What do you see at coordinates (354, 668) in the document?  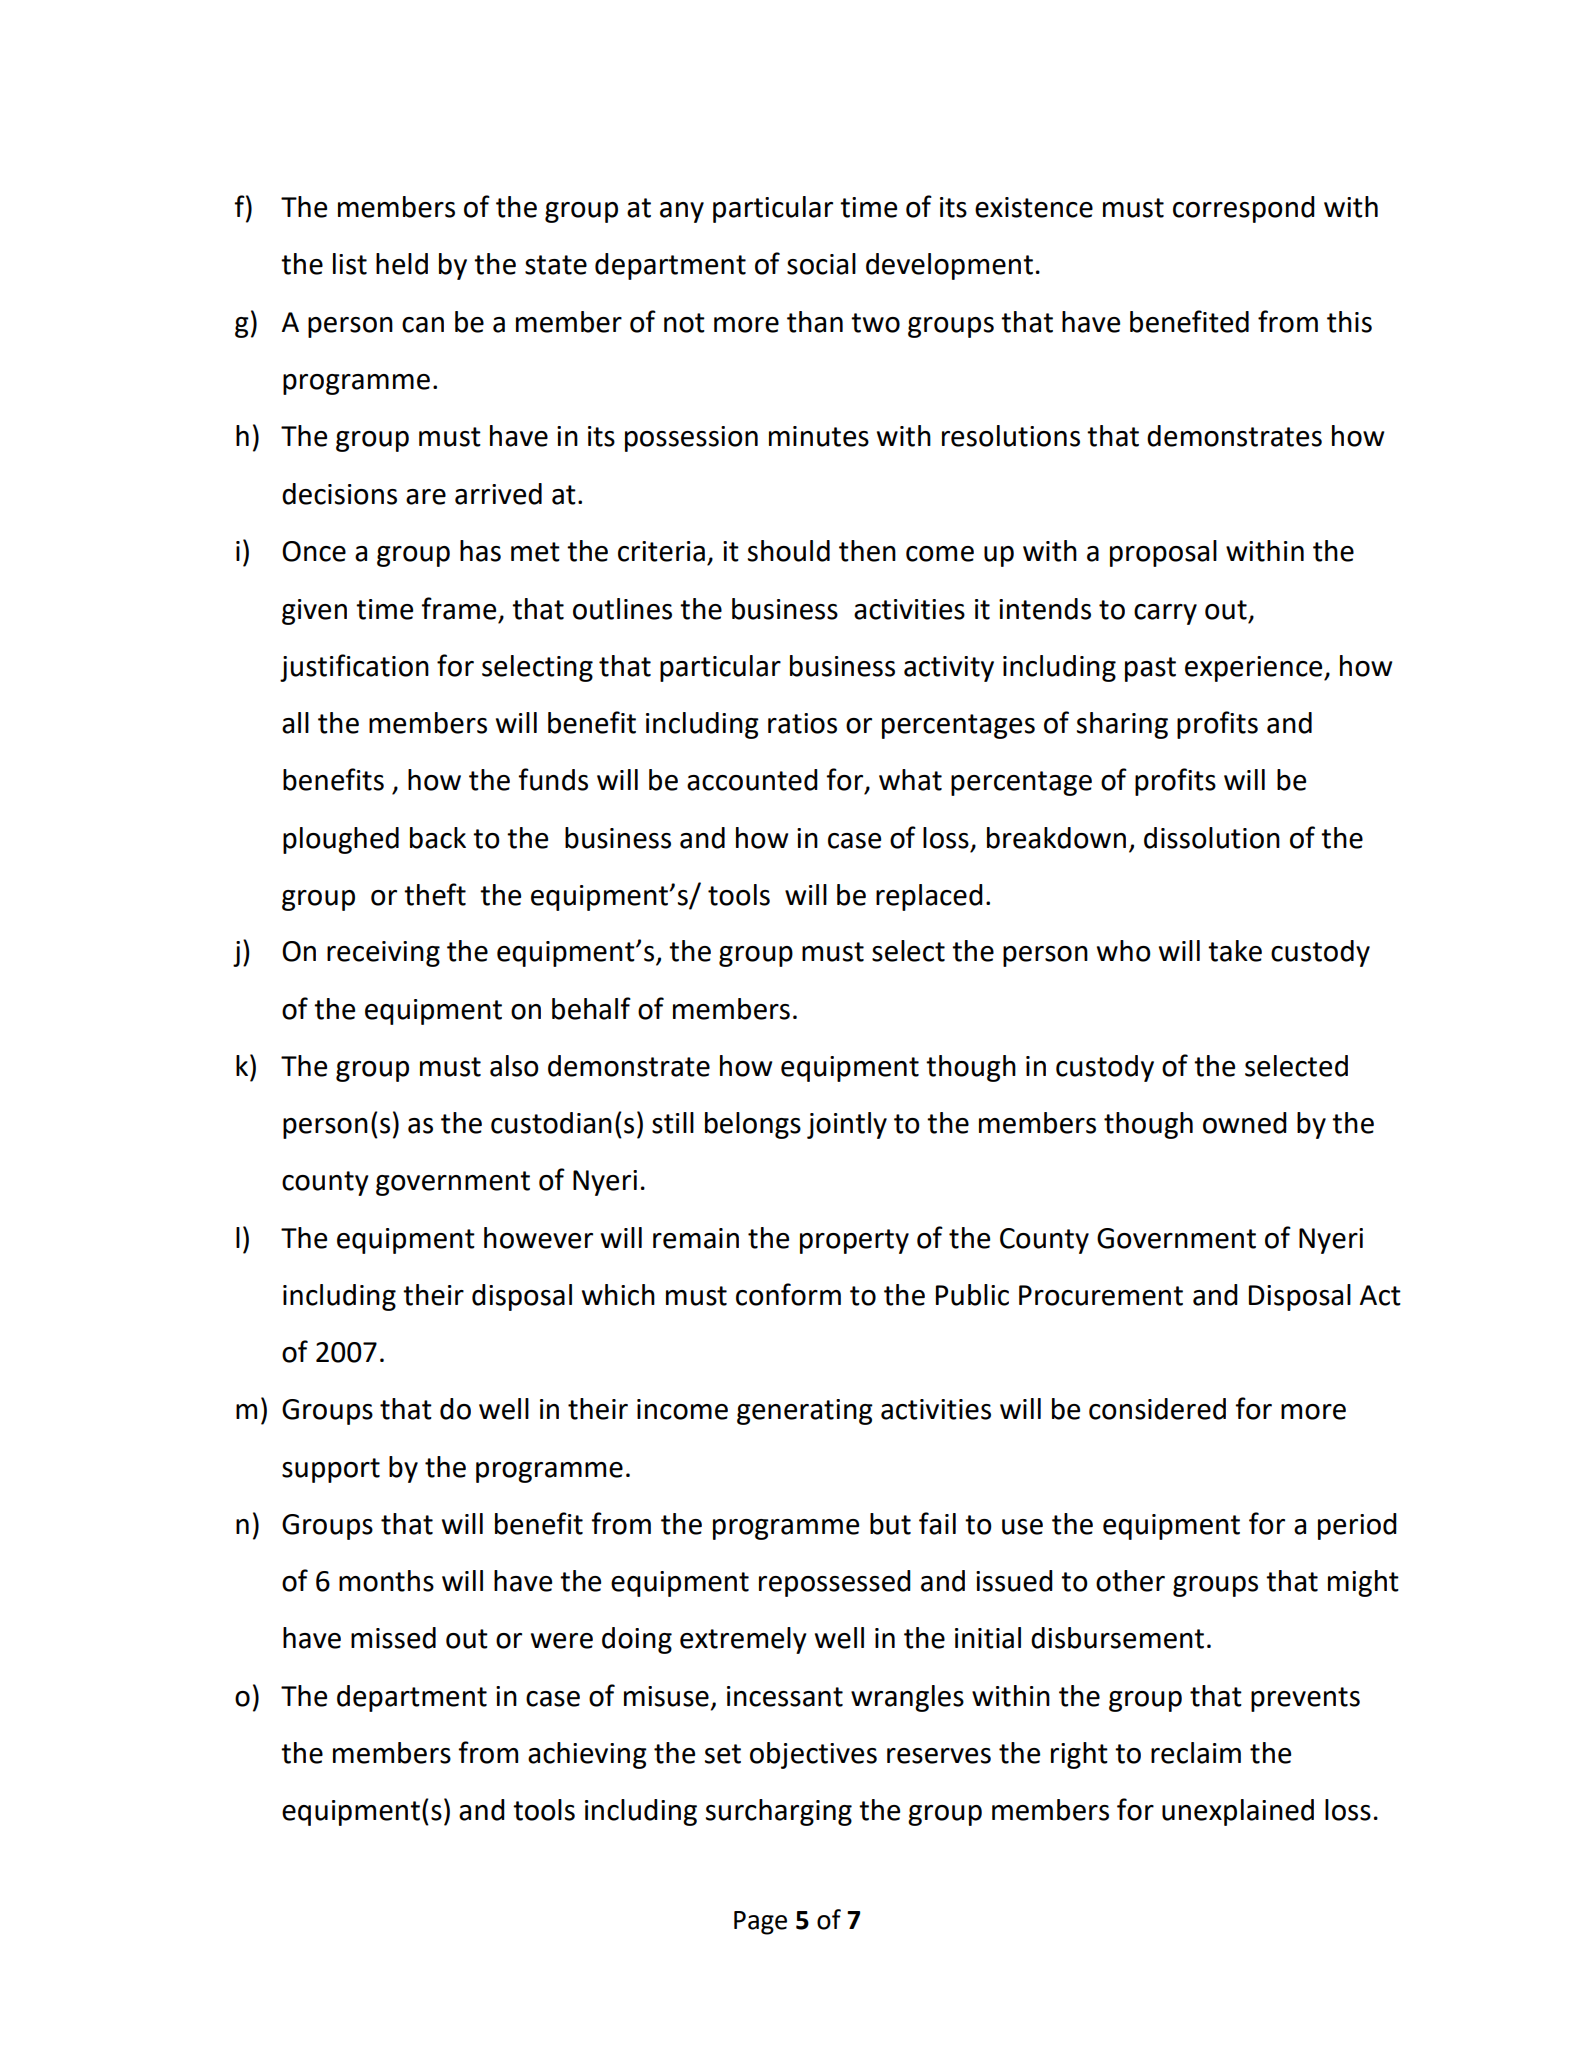 I see `justification` at bounding box center [354, 668].
